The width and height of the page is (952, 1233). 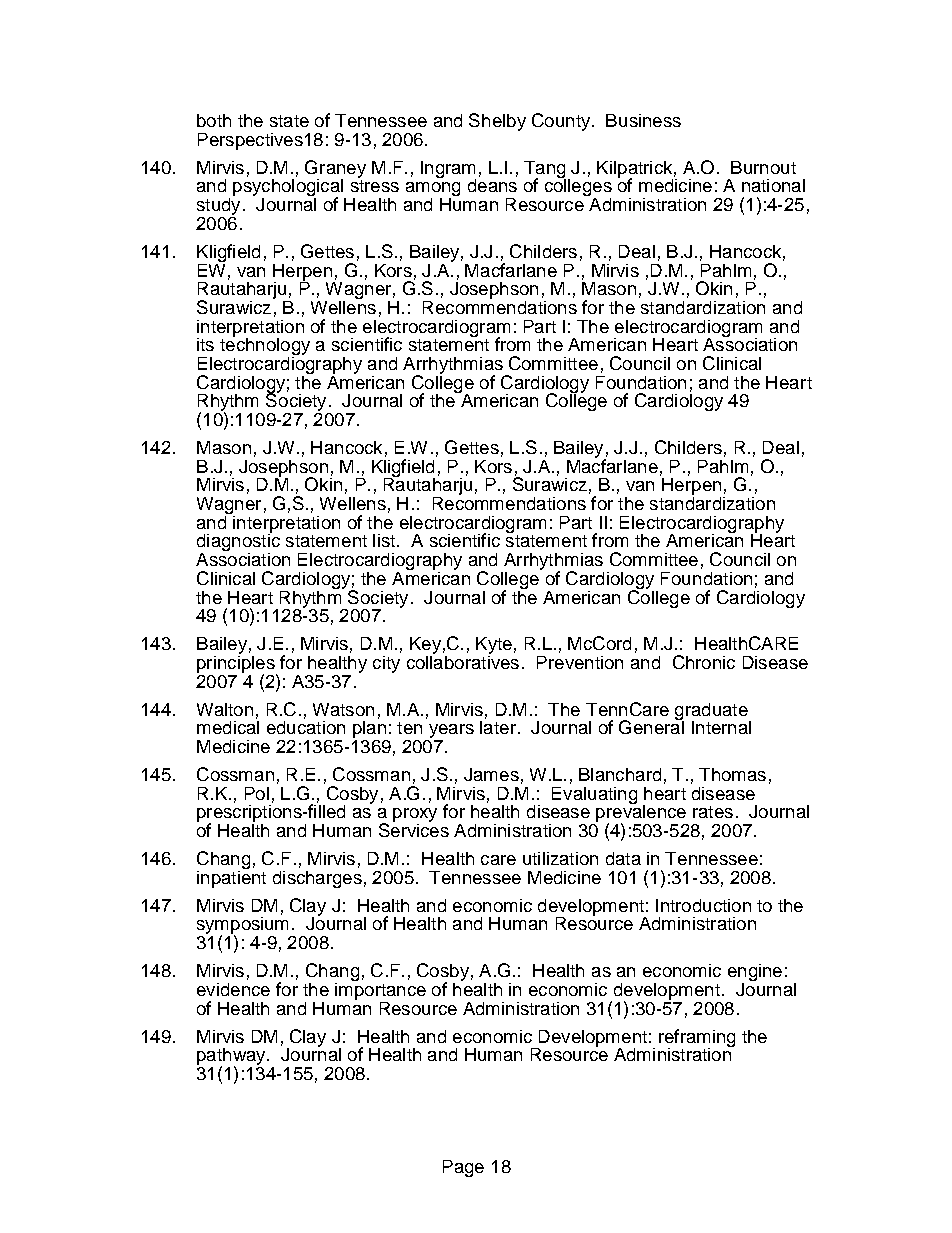 I want to click on rates, so click(x=713, y=812).
